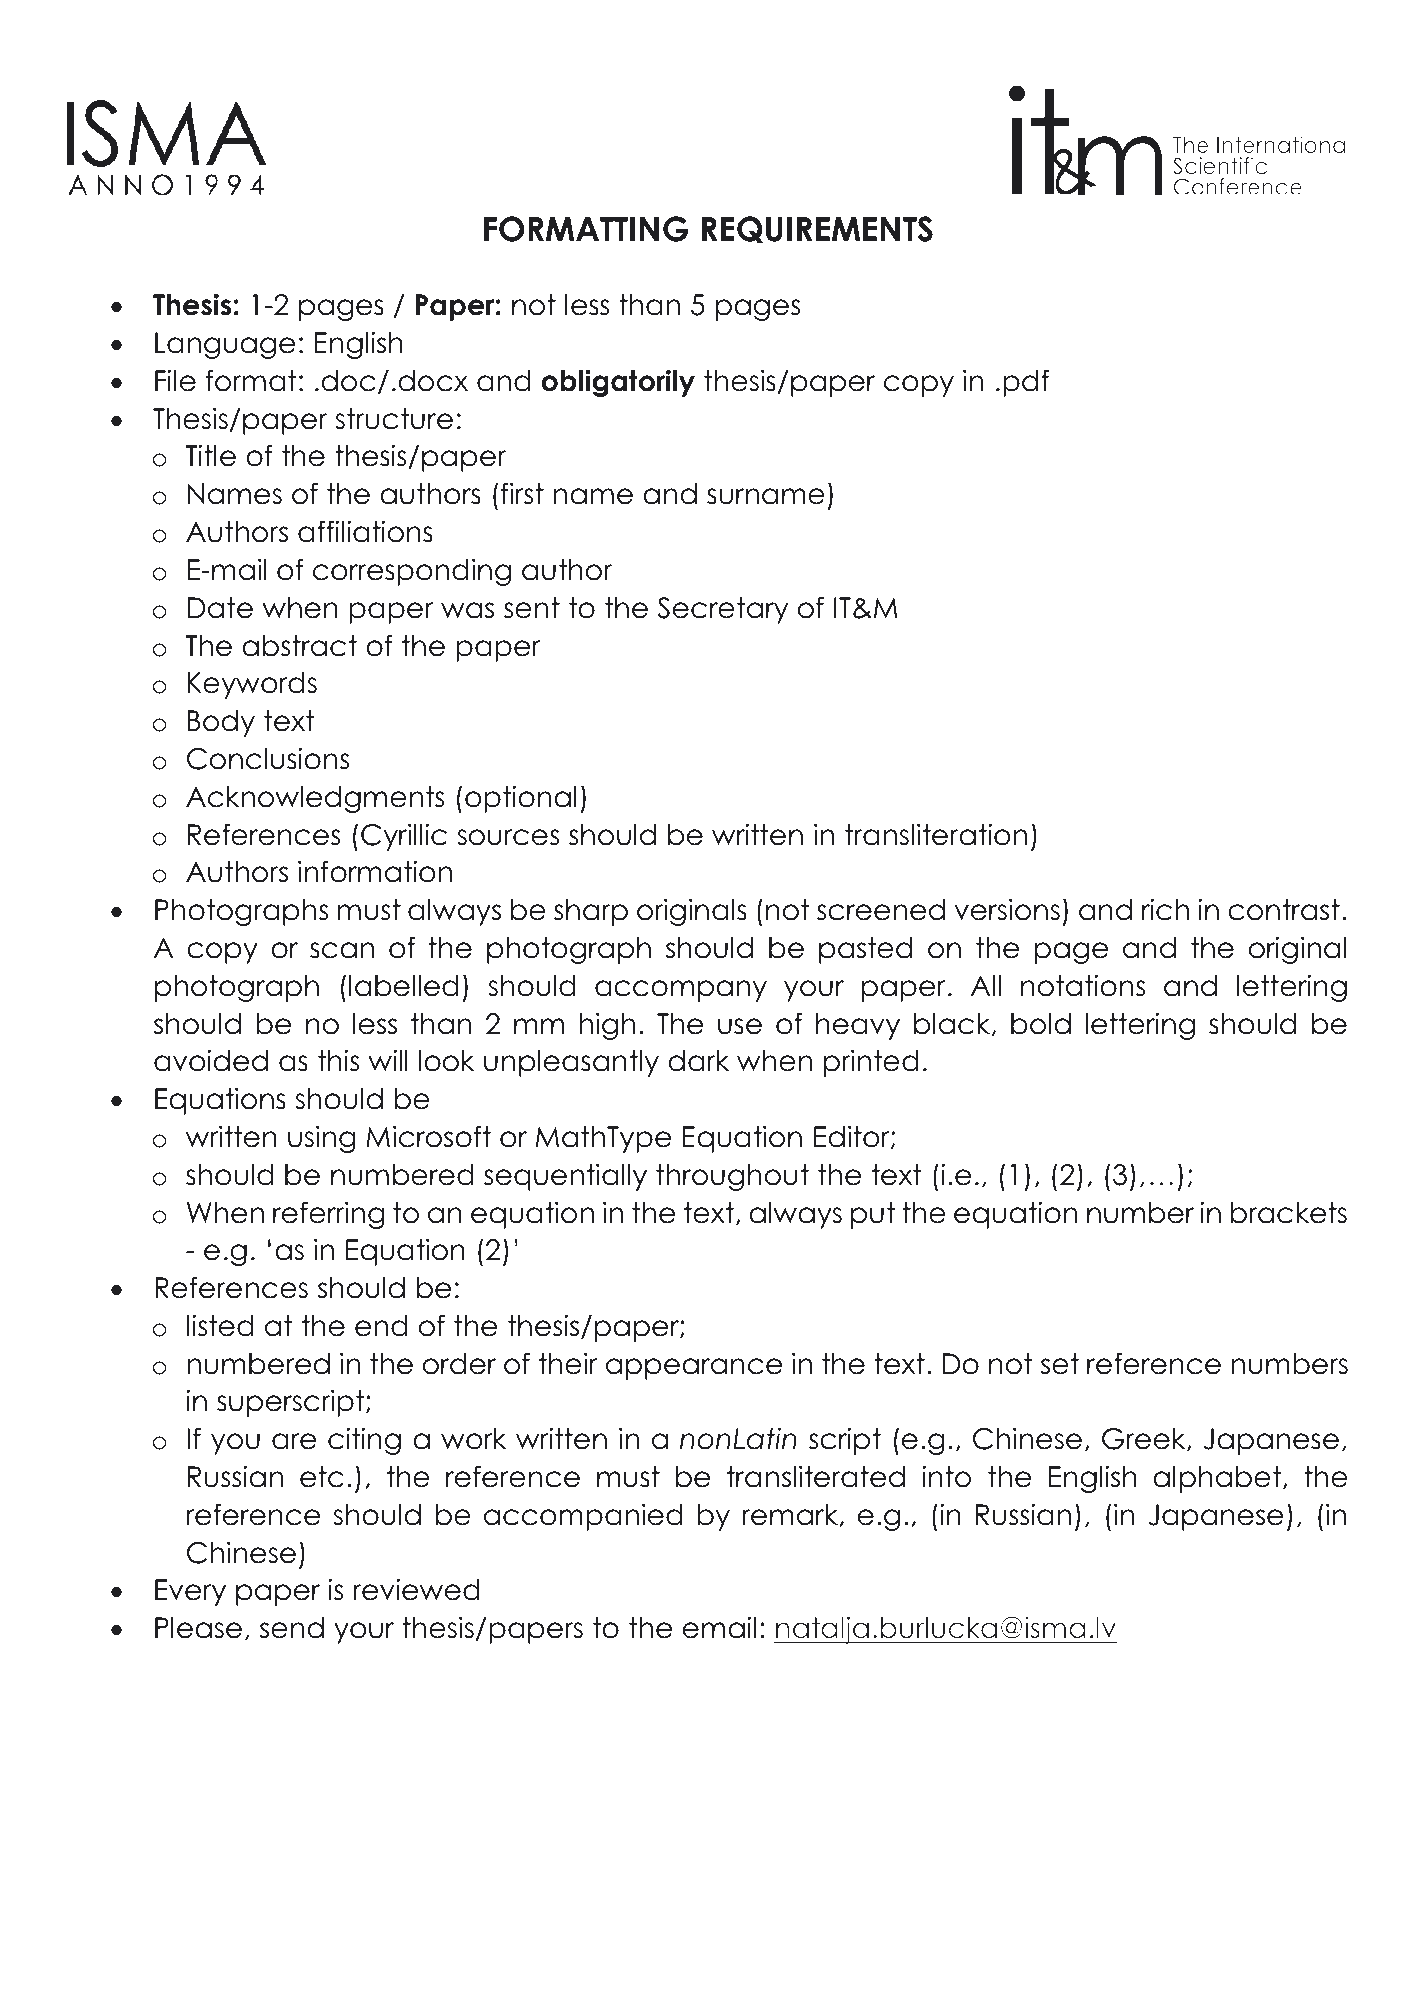  I want to click on pdf, so click(1026, 383).
